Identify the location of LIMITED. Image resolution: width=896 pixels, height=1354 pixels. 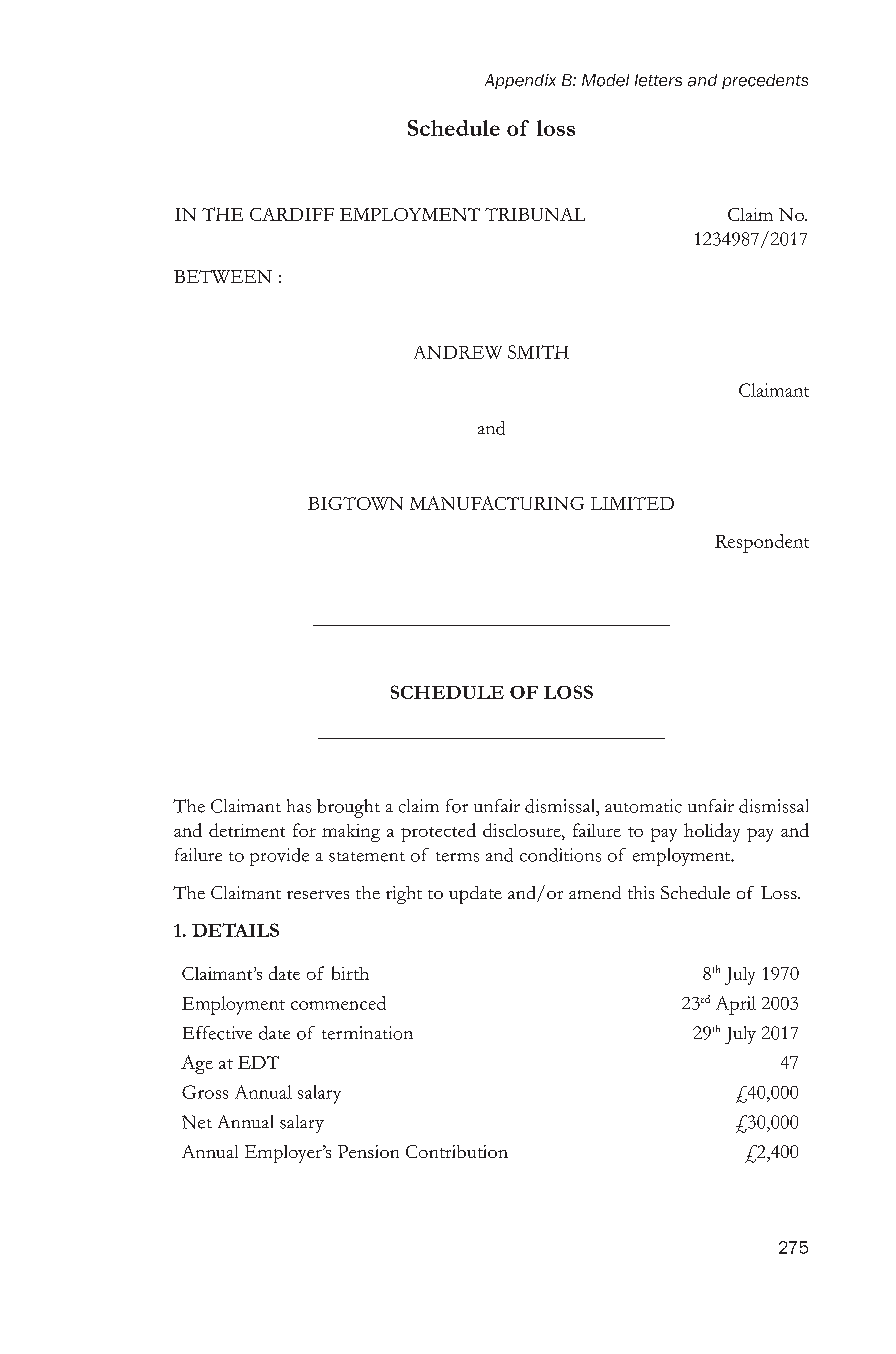
(632, 503).
